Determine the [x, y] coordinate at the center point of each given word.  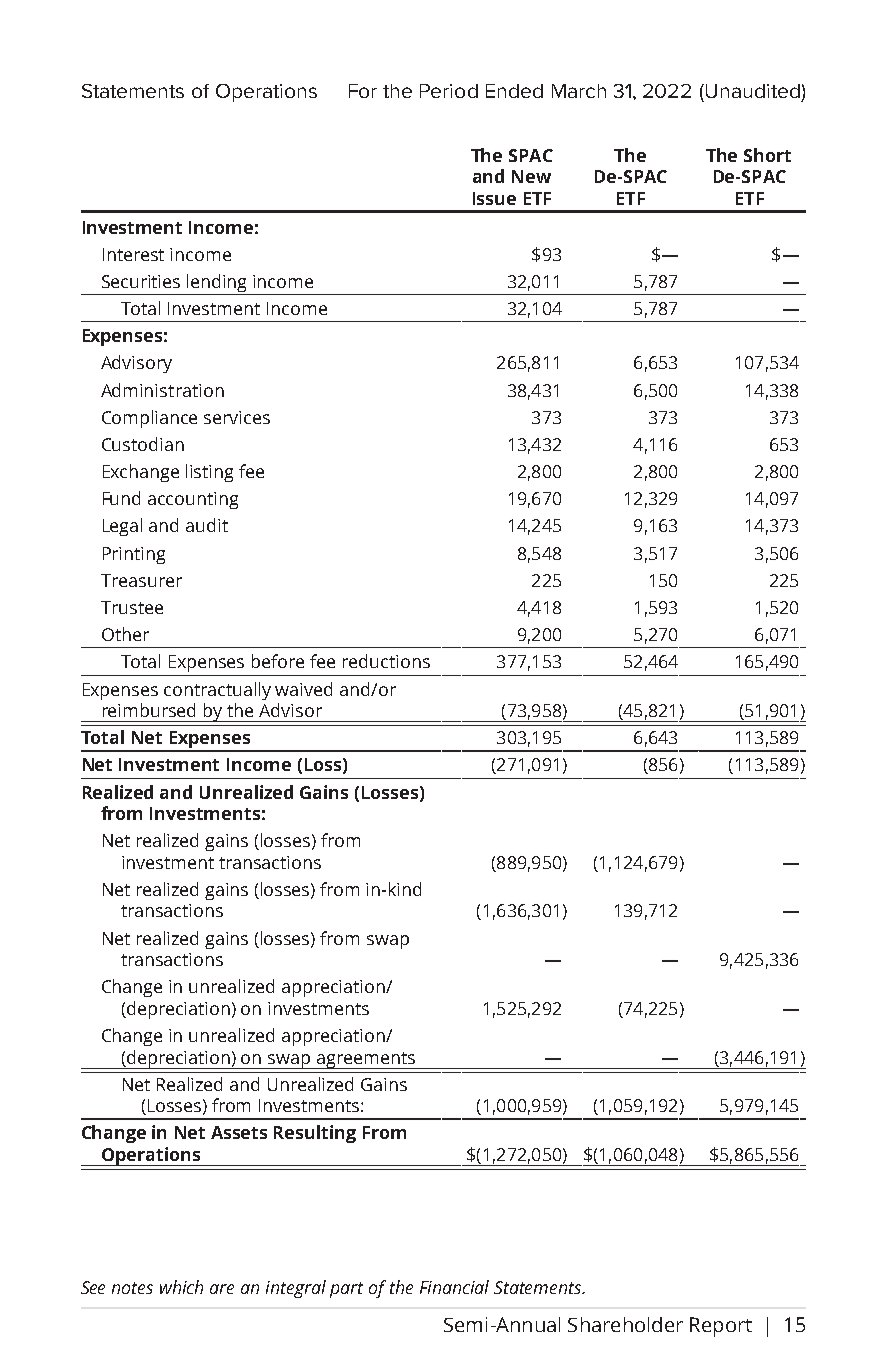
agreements [365, 1060]
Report [721, 1327]
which [181, 1287]
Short [767, 155]
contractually [217, 691]
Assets [239, 1132]
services [237, 417]
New [531, 176]
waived [303, 689]
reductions [386, 661]
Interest [133, 254]
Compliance [149, 419]
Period [449, 91]
